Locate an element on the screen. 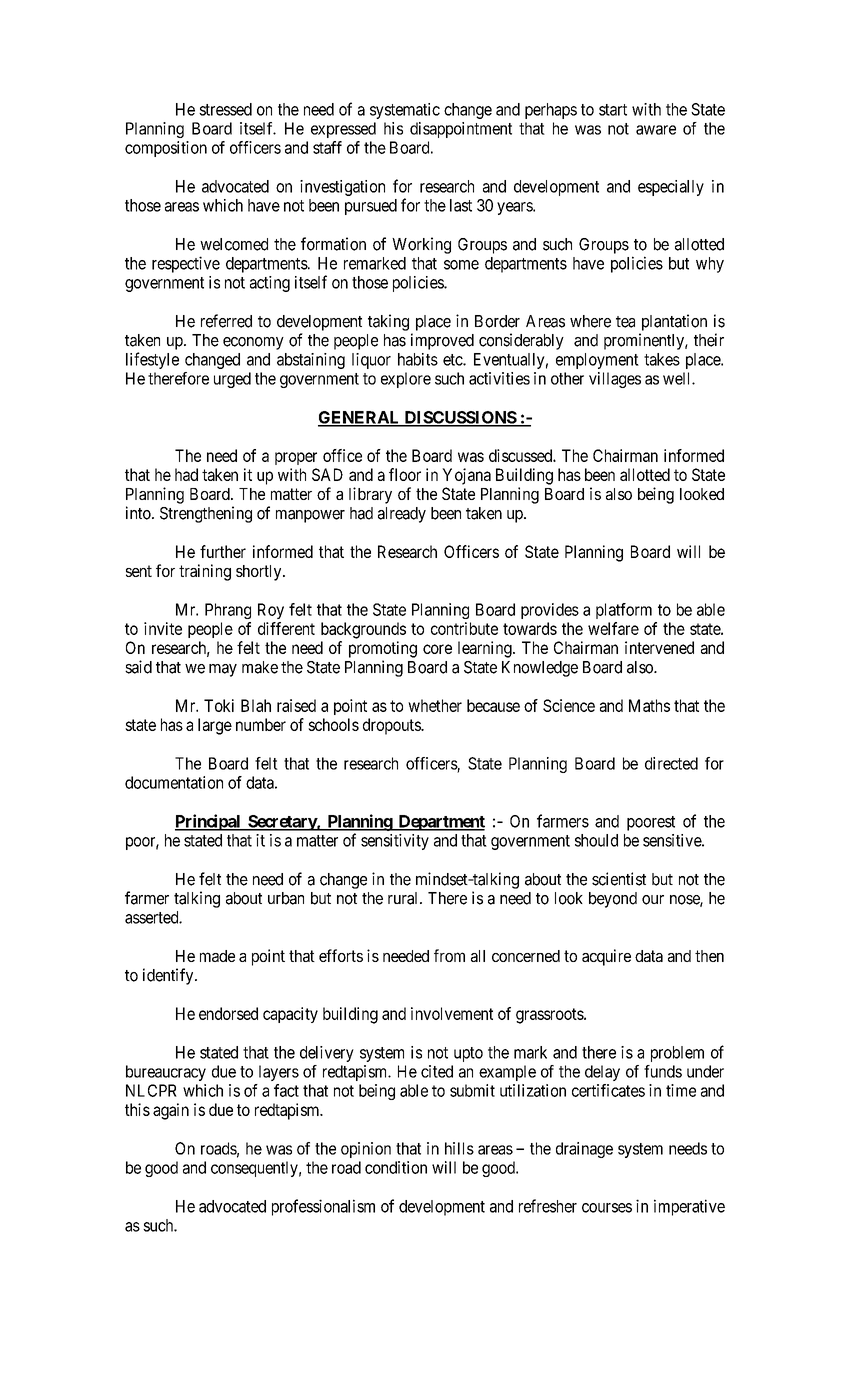 The image size is (849, 1400). sensitivity is located at coordinates (395, 842).
